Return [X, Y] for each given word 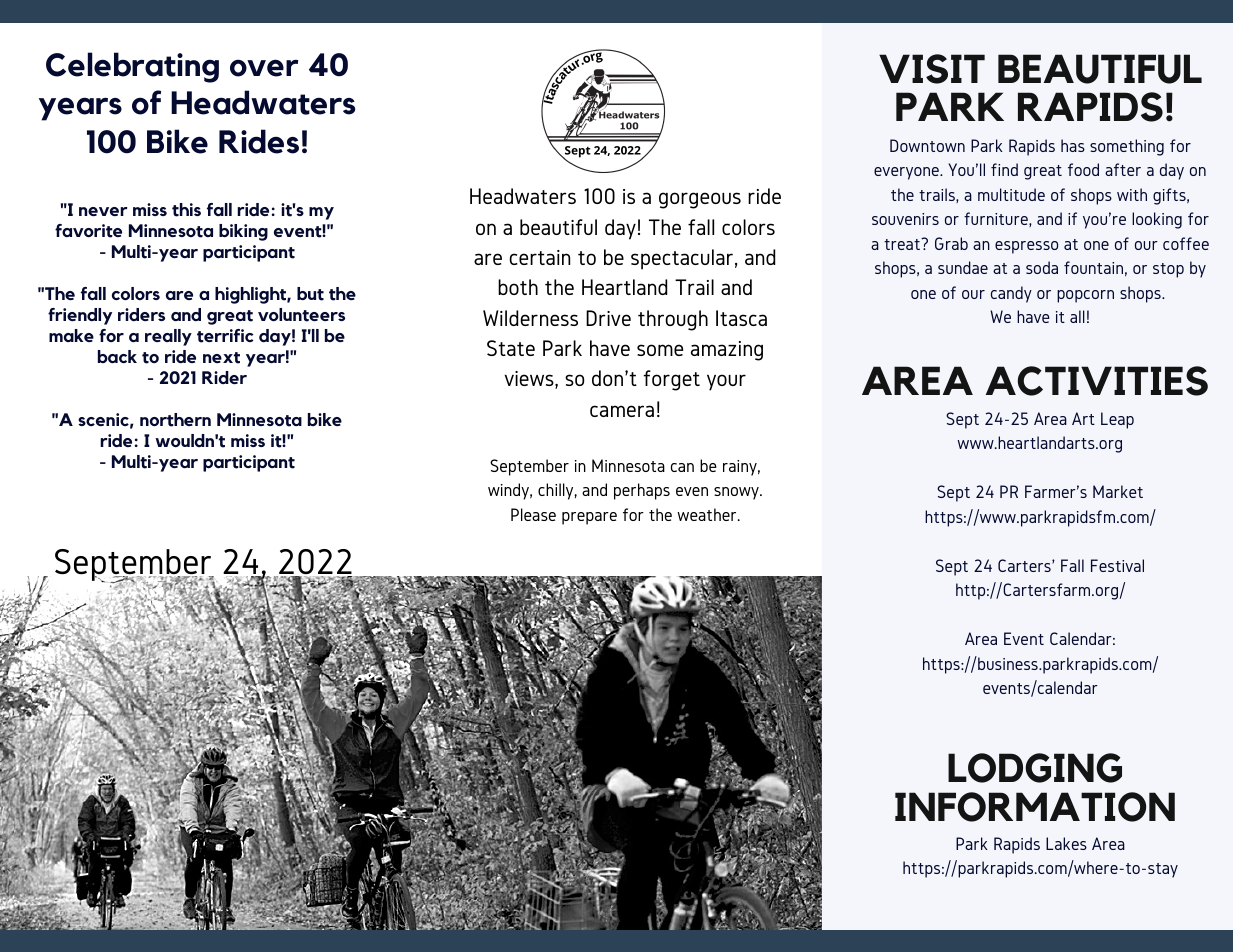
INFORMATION [1035, 807]
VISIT [932, 69]
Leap [1117, 420]
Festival [1117, 565]
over [264, 68]
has [1073, 145]
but [310, 294]
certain [539, 257]
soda [1042, 267]
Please [533, 514]
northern [175, 420]
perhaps [642, 491]
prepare [589, 518]
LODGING [1035, 768]
